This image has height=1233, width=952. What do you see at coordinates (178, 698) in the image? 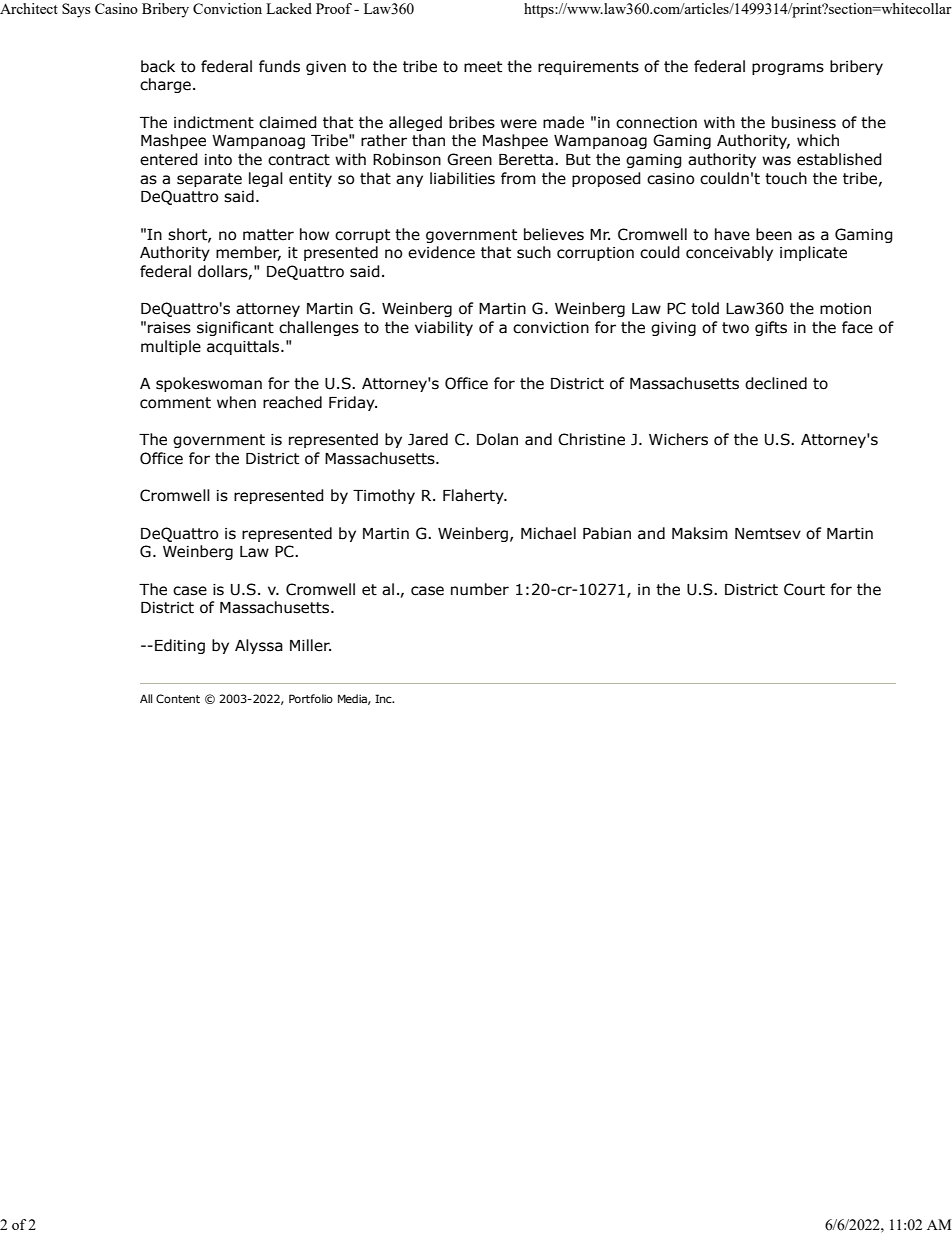
I see `Content` at bounding box center [178, 698].
